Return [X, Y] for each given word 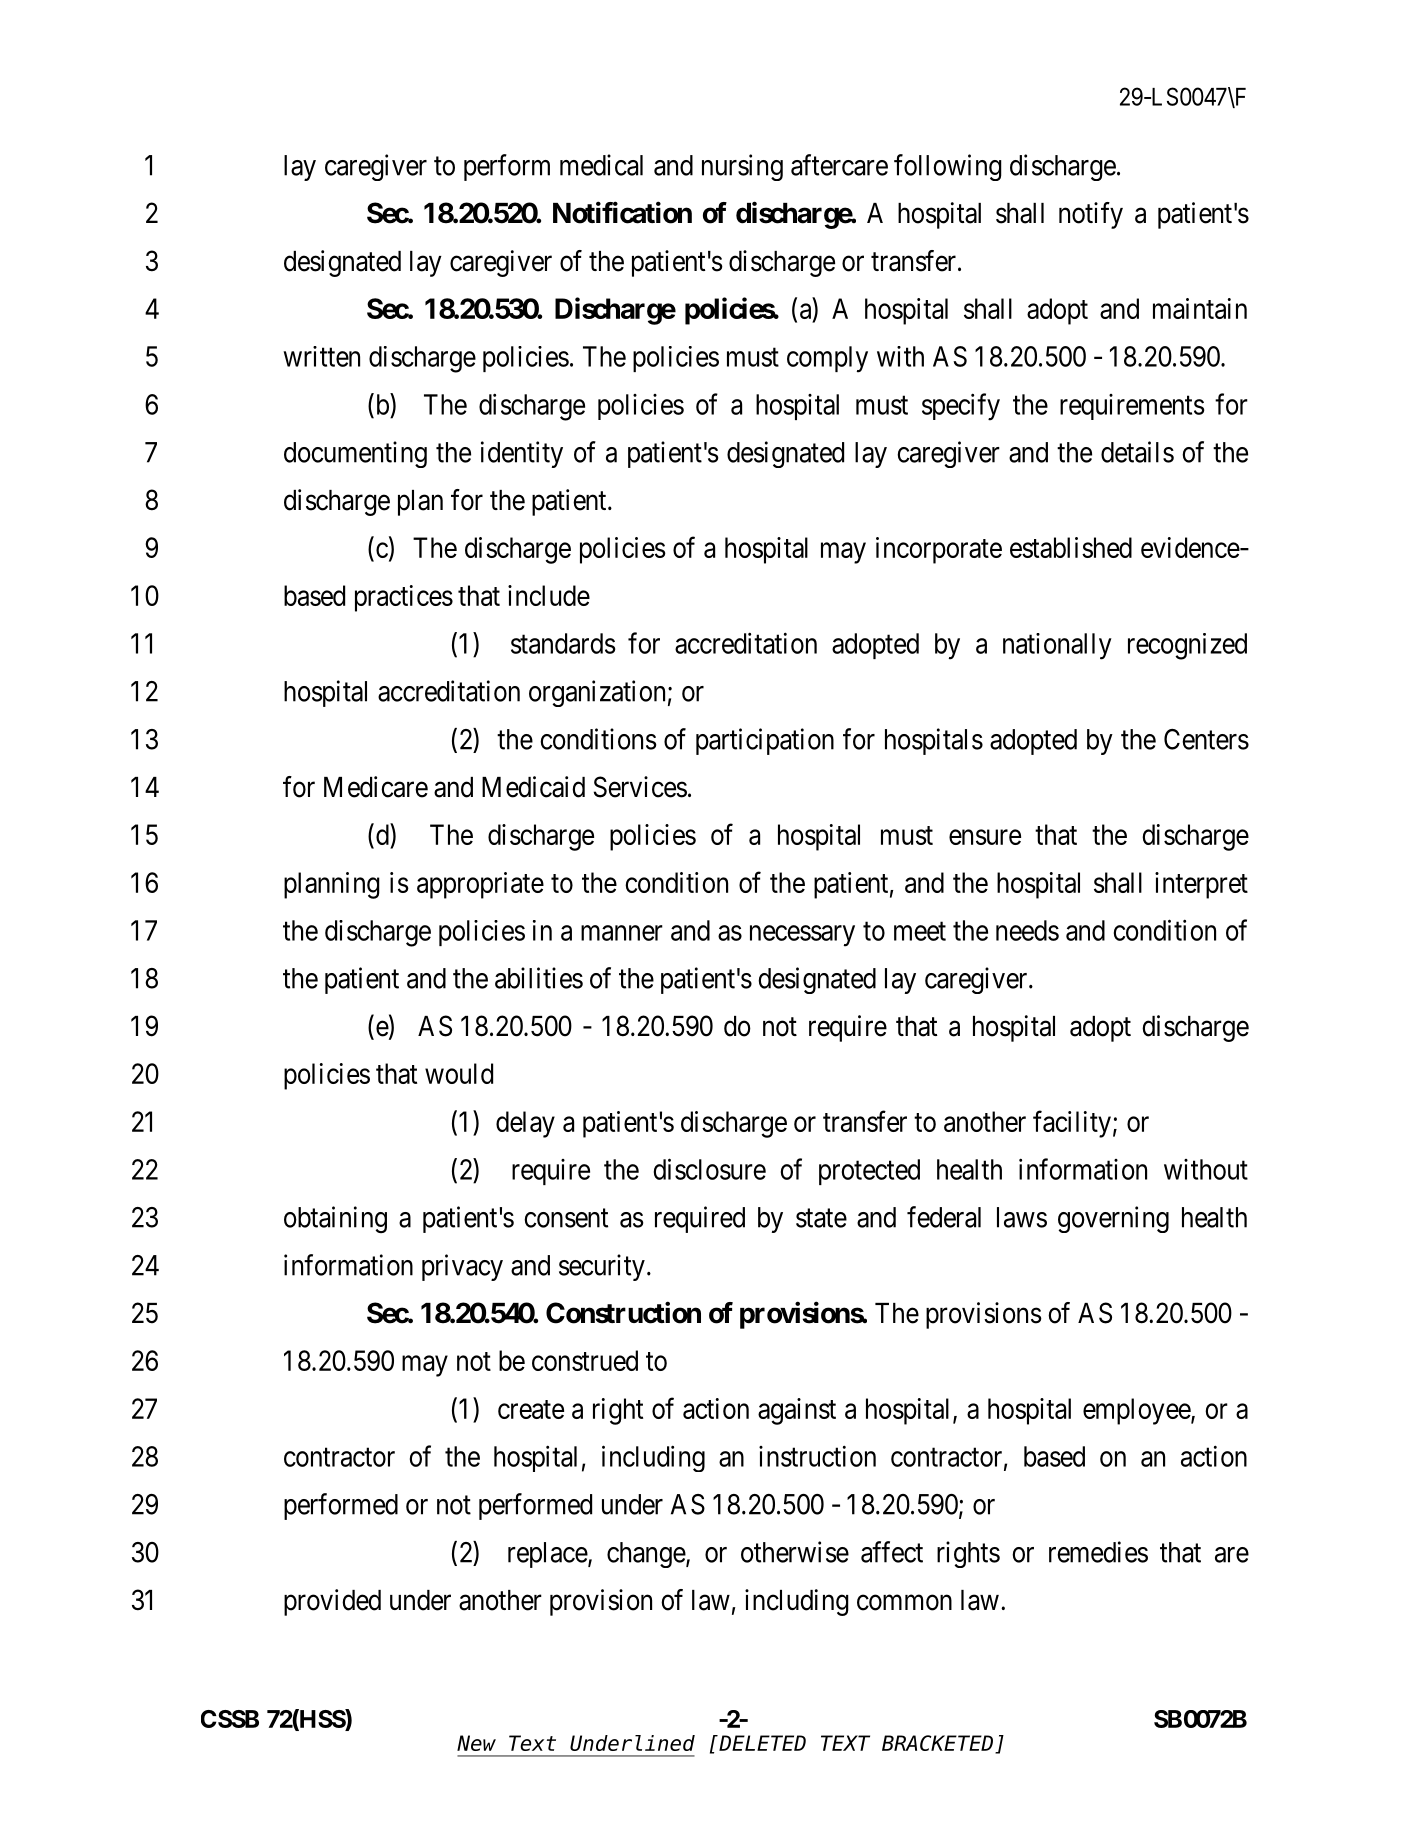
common [904, 1603]
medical [601, 165]
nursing [742, 167]
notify [1091, 215]
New [476, 1744]
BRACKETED [939, 1745]
